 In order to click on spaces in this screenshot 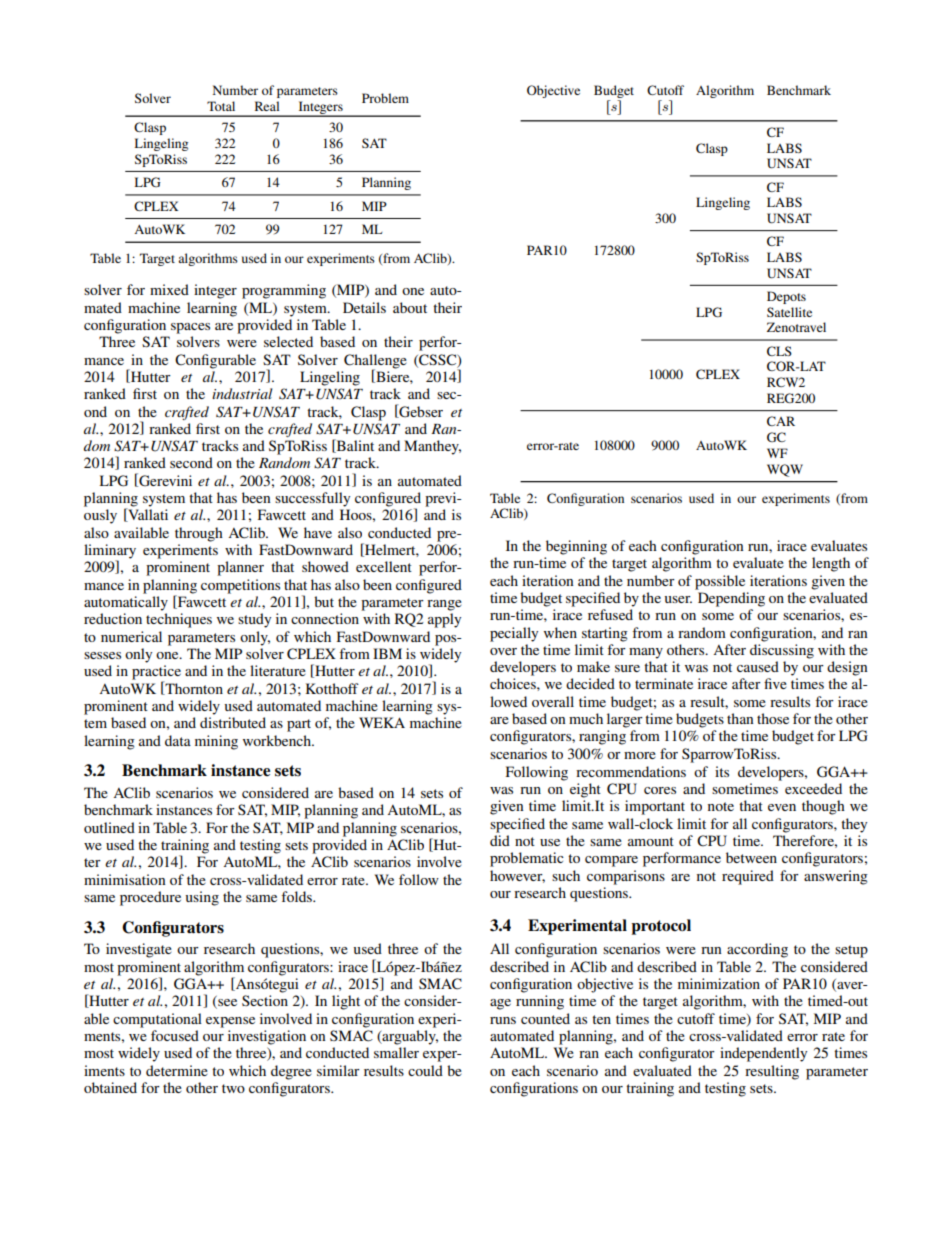, I will do `click(190, 328)`.
